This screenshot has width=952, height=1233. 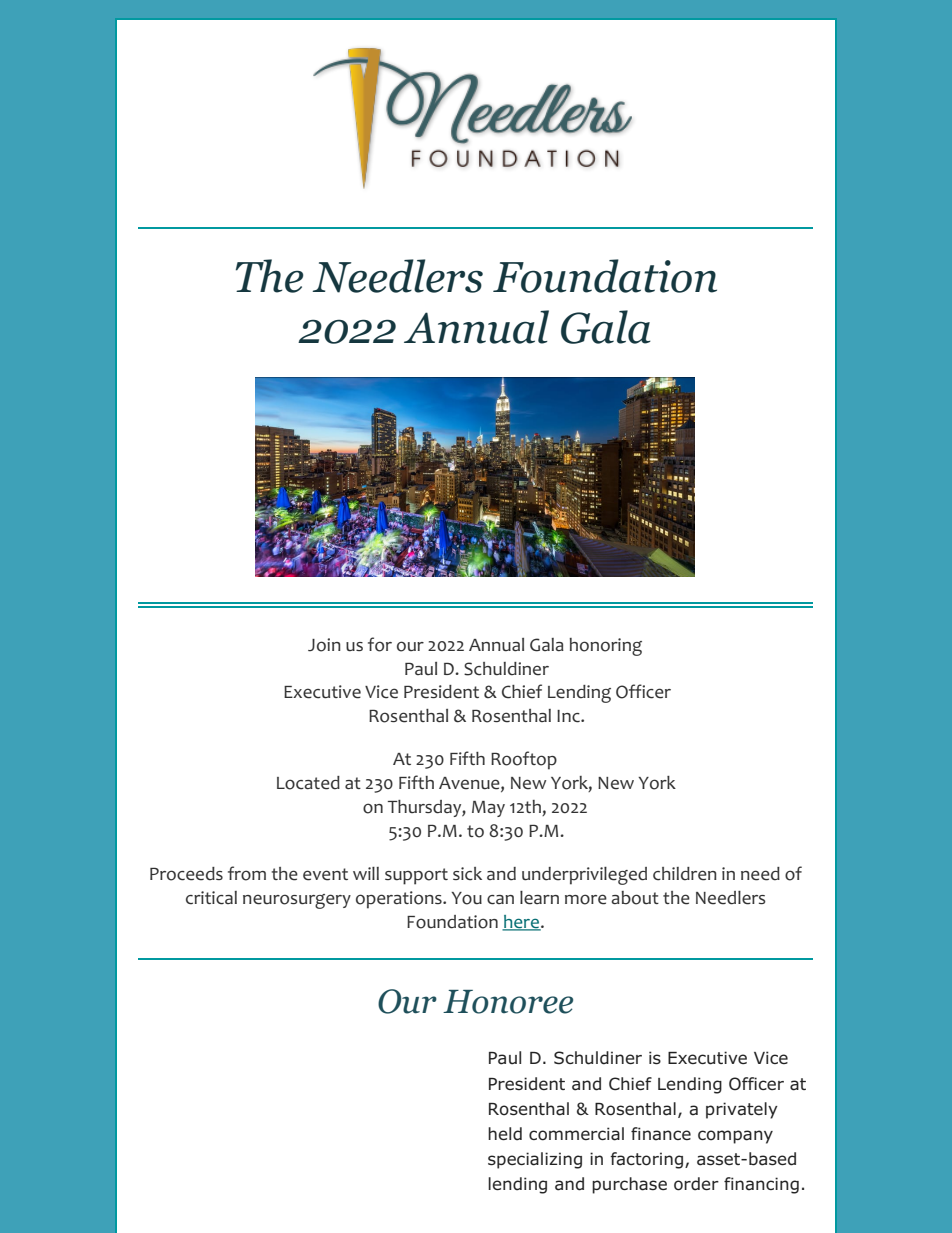 I want to click on May, so click(x=488, y=809).
